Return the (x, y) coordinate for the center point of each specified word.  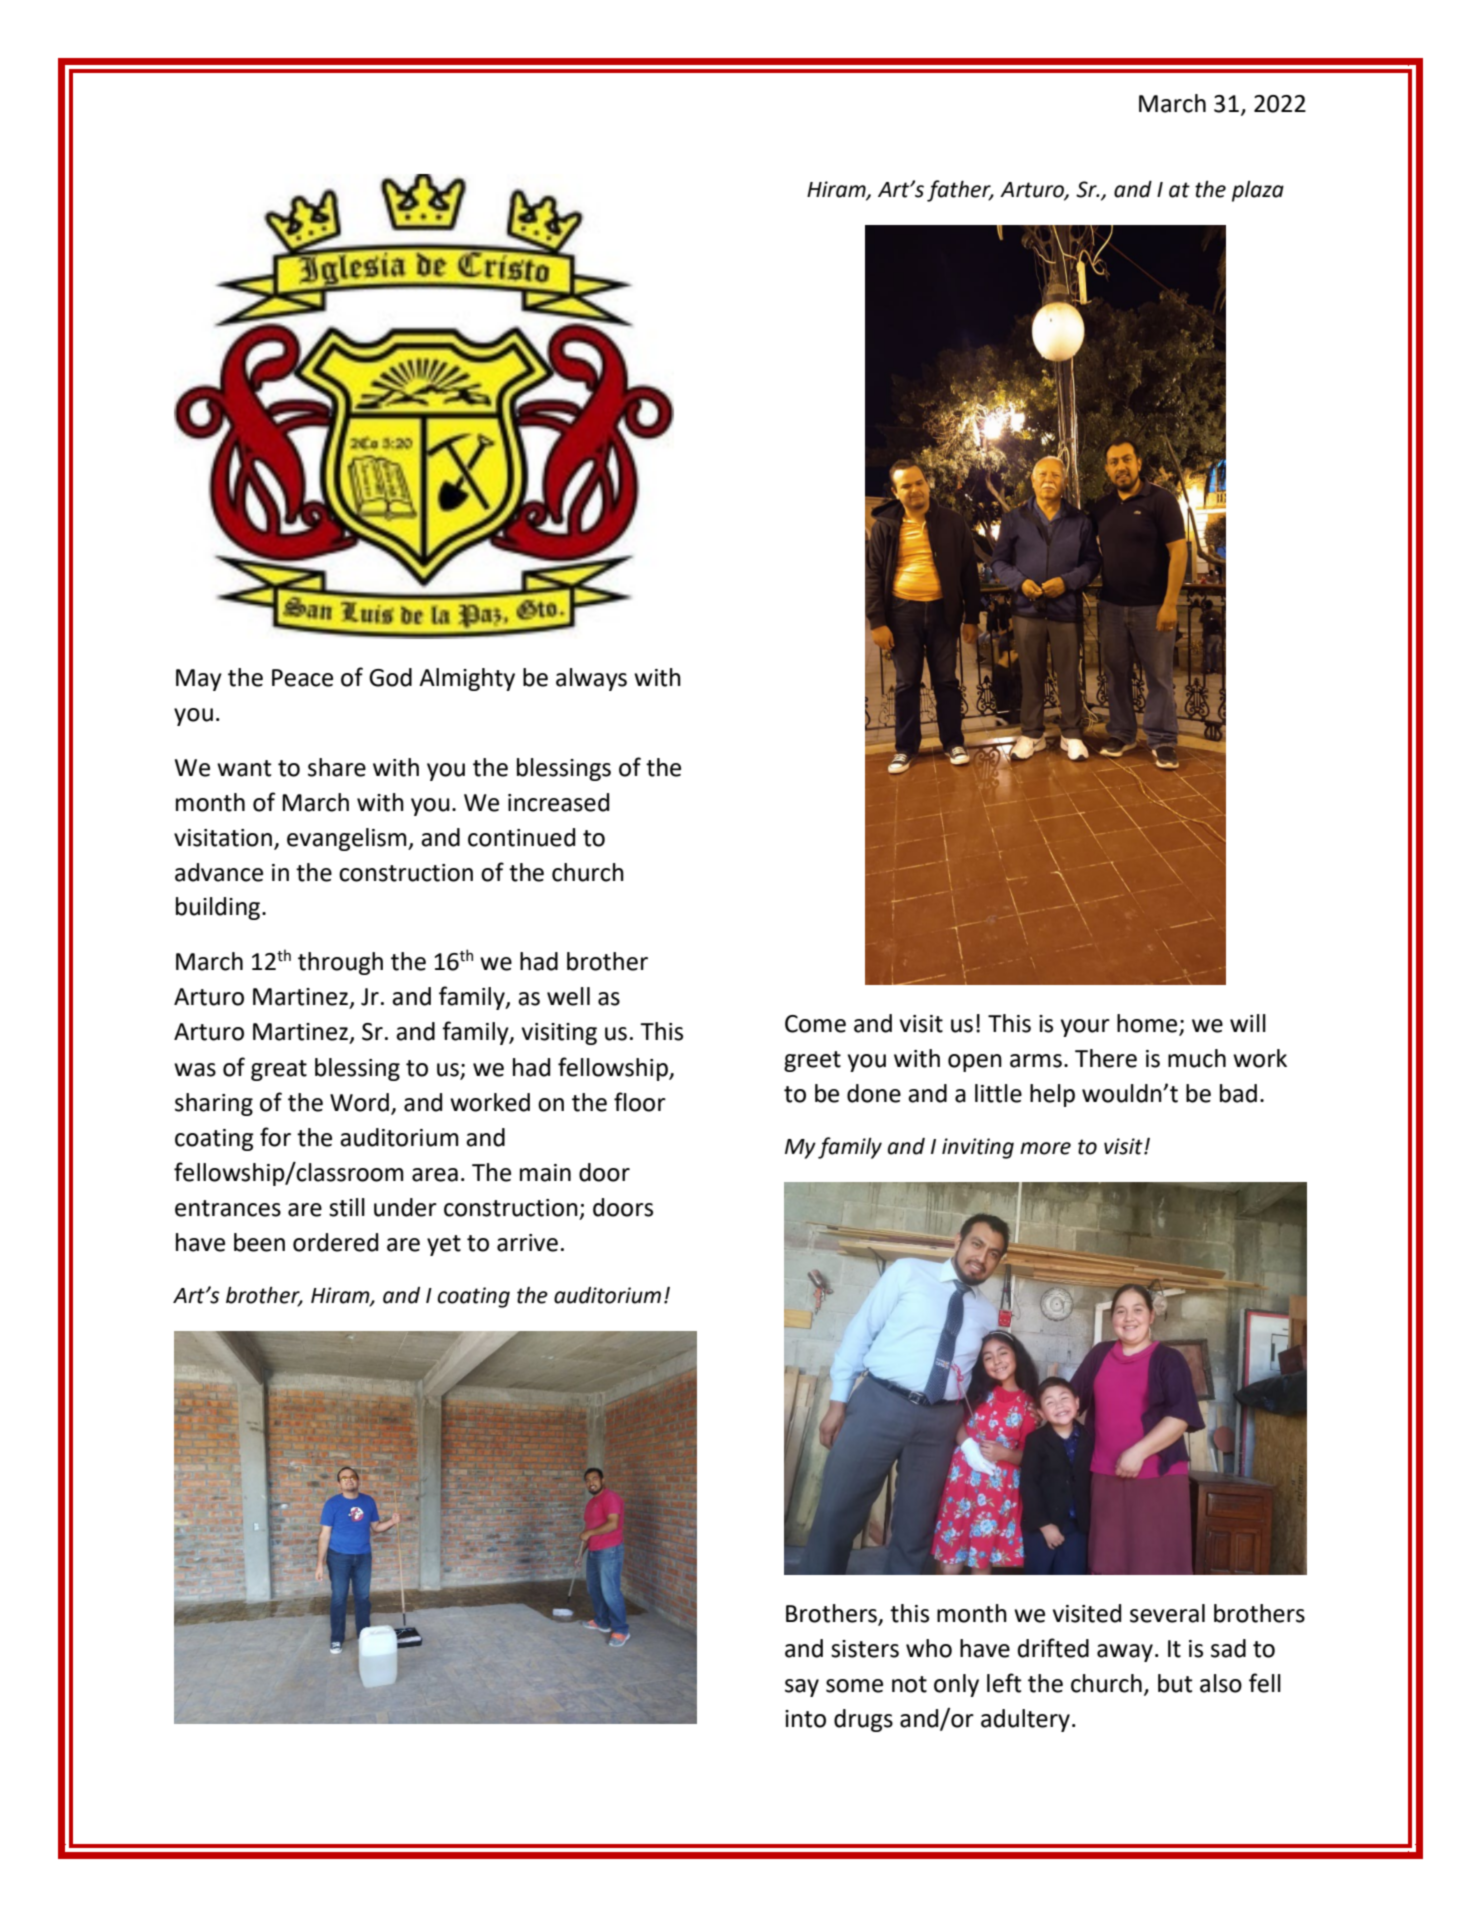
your (1085, 1028)
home (1148, 1024)
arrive (527, 1243)
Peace (302, 678)
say (802, 1688)
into (805, 1719)
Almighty (467, 679)
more (1045, 1148)
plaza (1258, 191)
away (1125, 1653)
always (591, 679)
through (340, 963)
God (390, 677)
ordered (335, 1242)
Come (815, 1024)
